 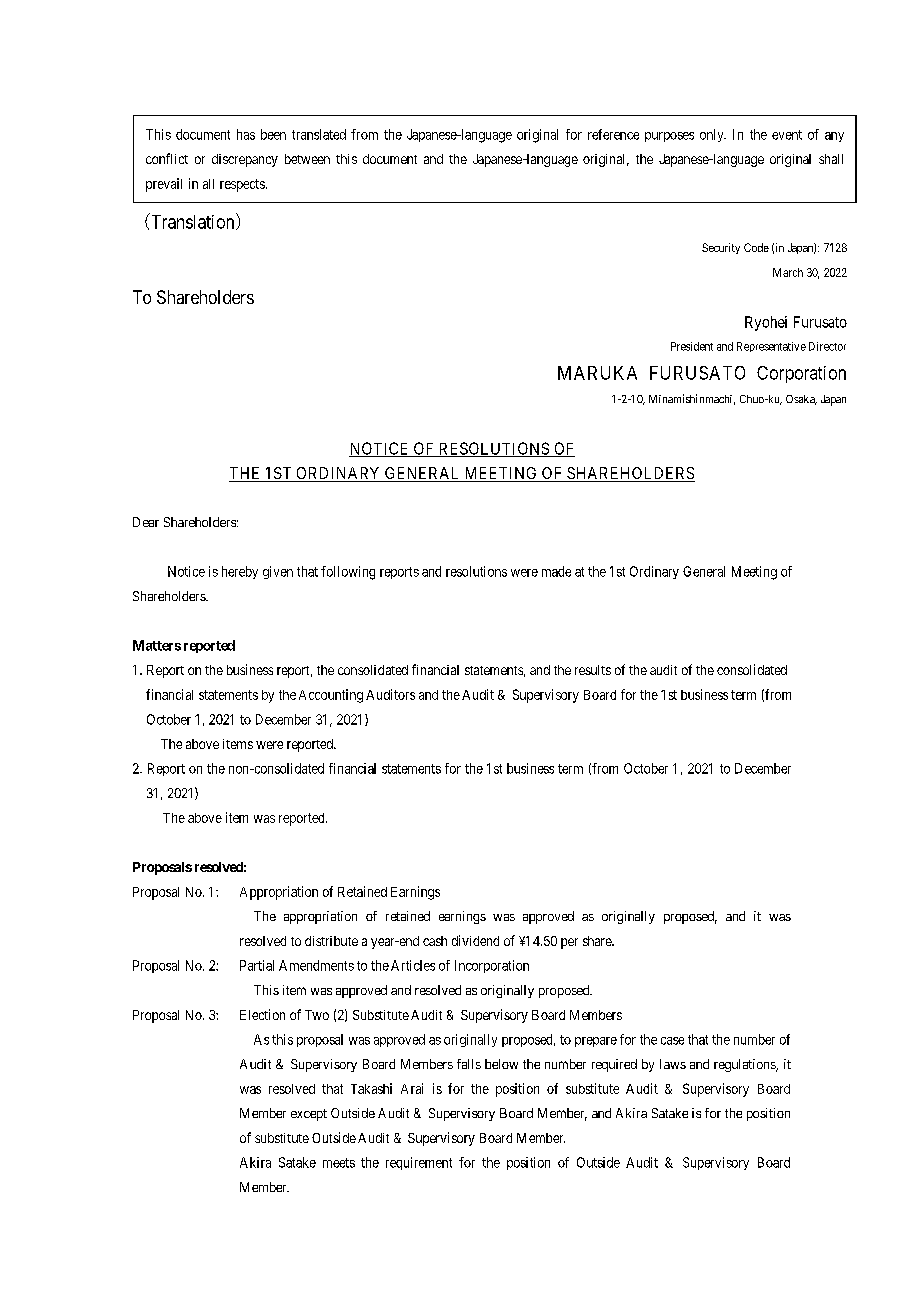 What do you see at coordinates (801, 400) in the image?
I see `Osaka` at bounding box center [801, 400].
